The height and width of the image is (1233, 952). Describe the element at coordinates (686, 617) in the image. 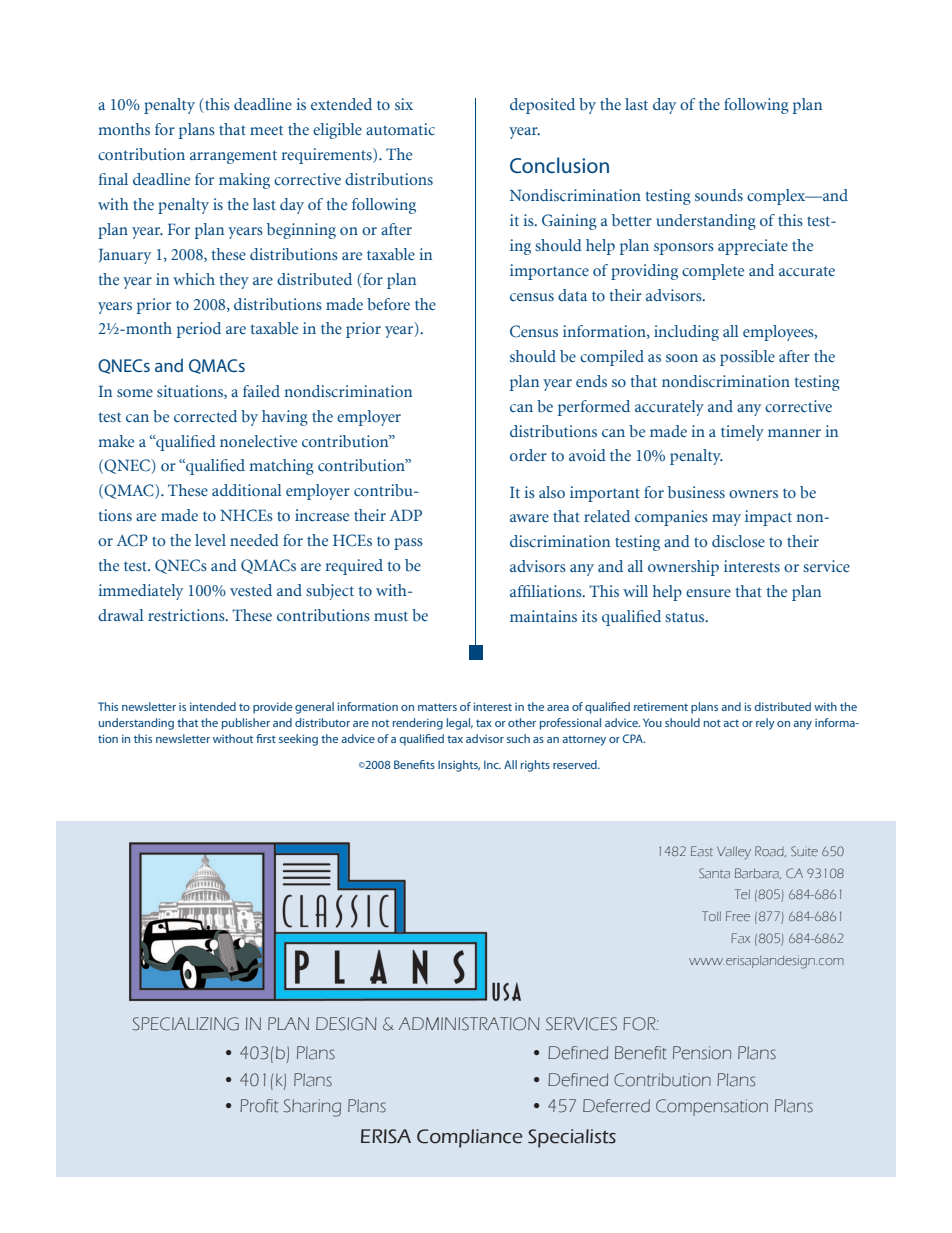

I see `status` at that location.
